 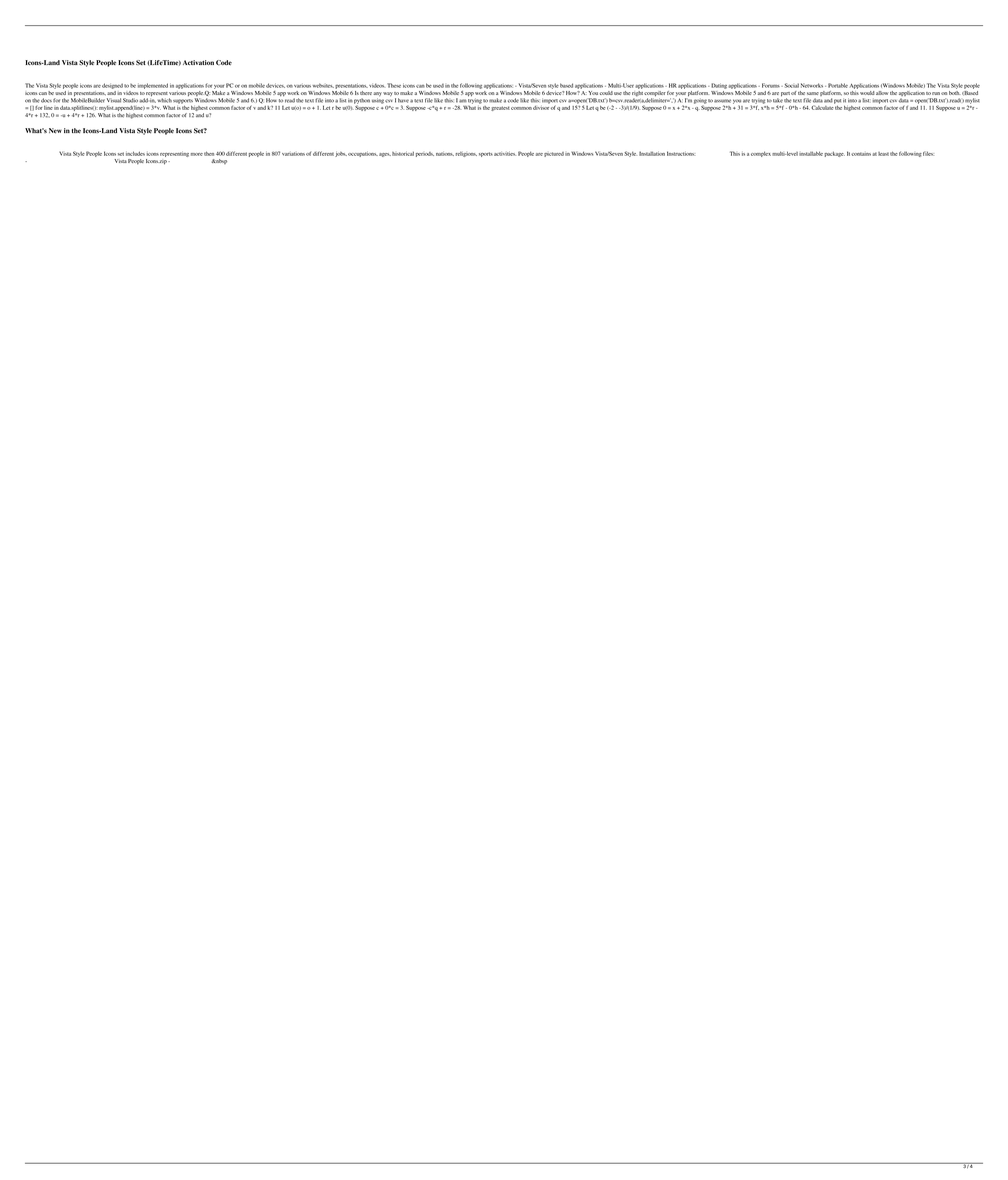 What do you see at coordinates (500, 108) in the document?
I see `greatest` at bounding box center [500, 108].
